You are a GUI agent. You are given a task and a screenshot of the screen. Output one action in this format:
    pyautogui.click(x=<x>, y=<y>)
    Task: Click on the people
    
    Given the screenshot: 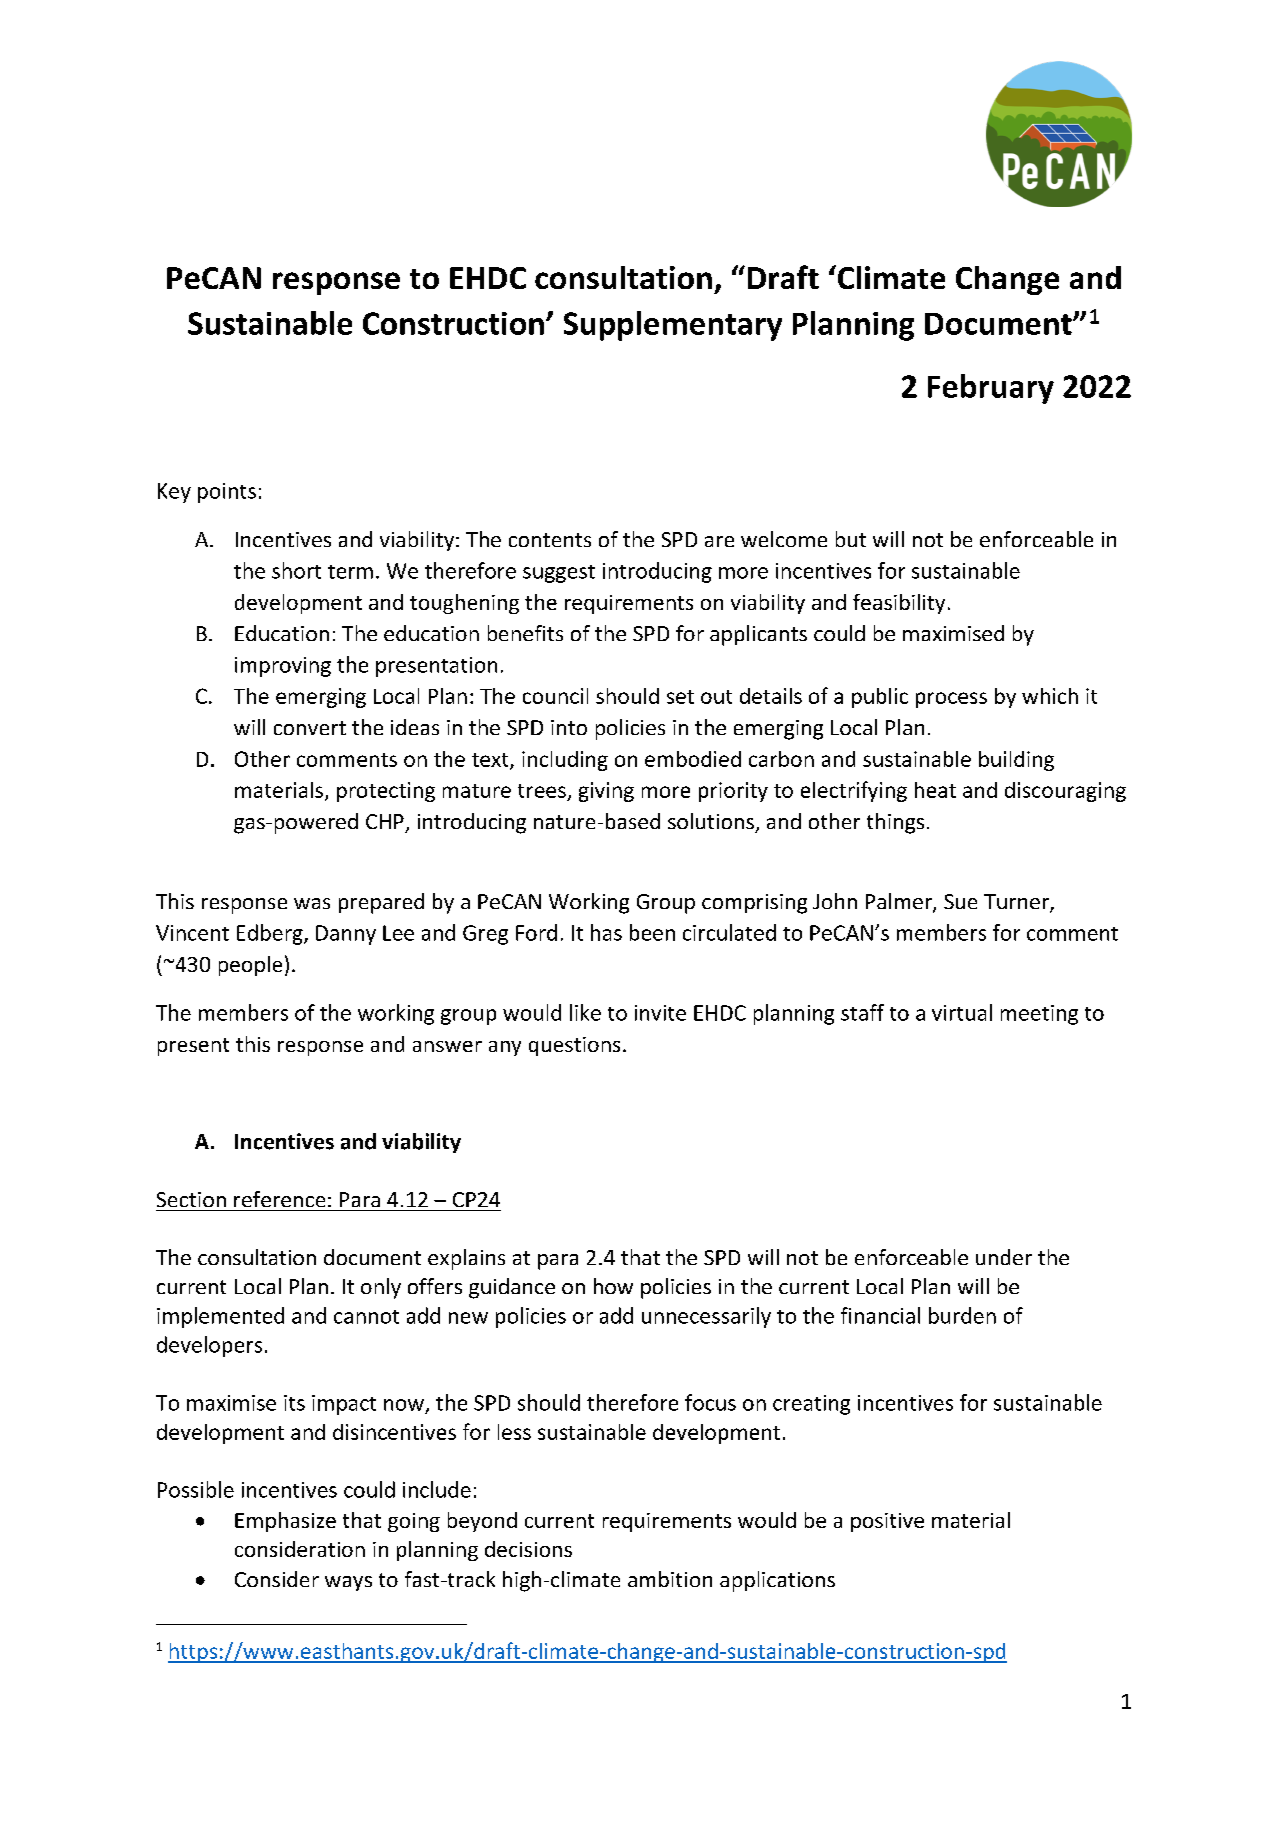 What is the action you would take?
    pyautogui.click(x=250, y=966)
